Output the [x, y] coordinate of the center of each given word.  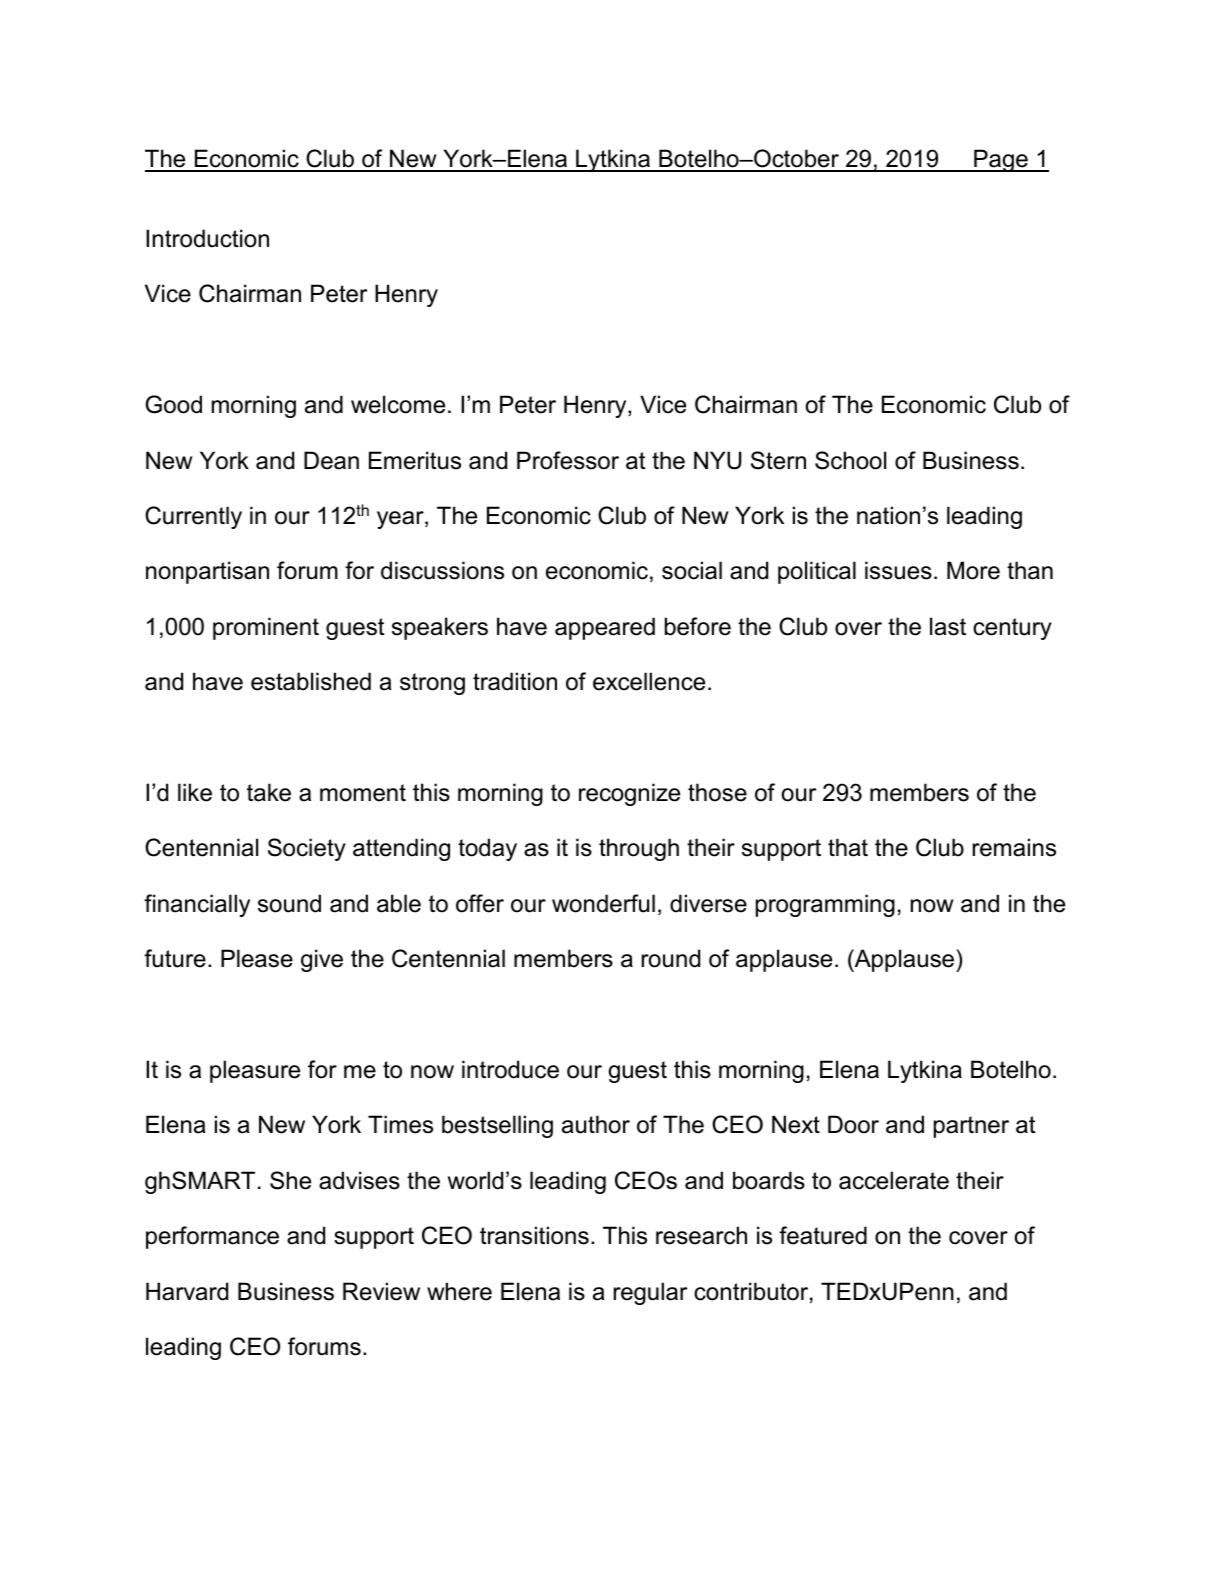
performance [212, 1237]
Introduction [207, 238]
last [948, 626]
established [311, 681]
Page [1001, 160]
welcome [398, 404]
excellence [649, 681]
